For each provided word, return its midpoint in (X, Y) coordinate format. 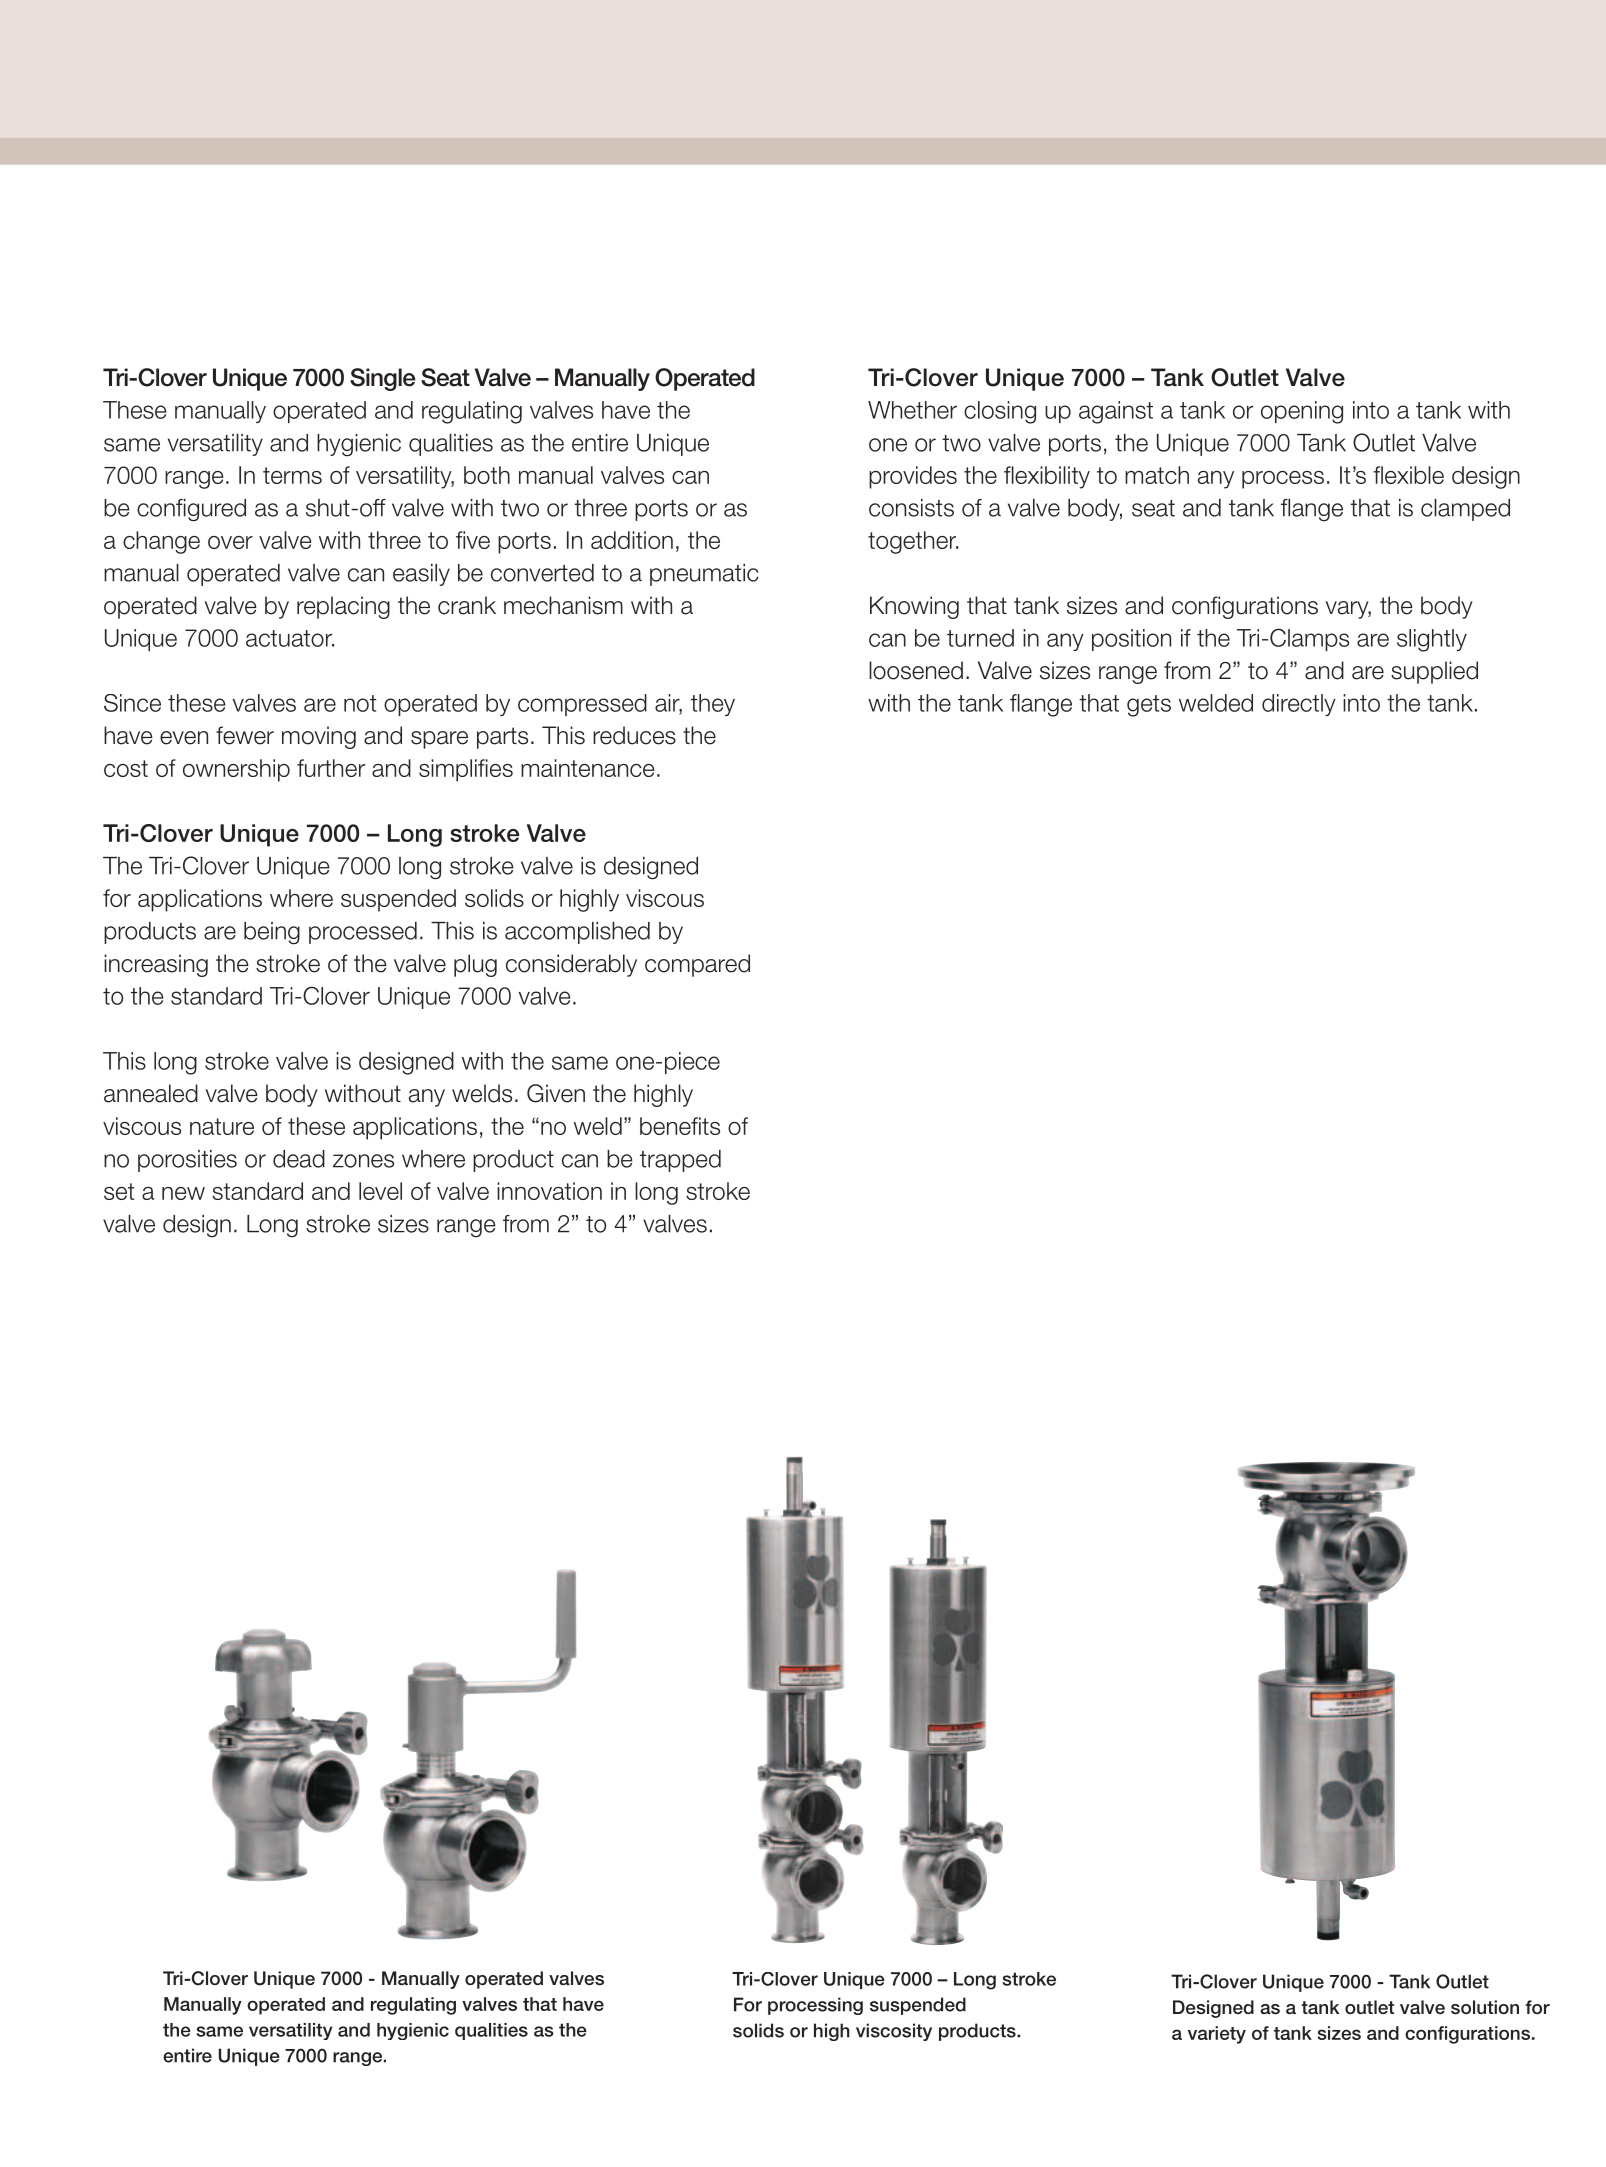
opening (1302, 412)
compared (697, 965)
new (183, 1193)
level (380, 1191)
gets (1149, 706)
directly (1299, 705)
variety (1217, 2035)
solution (1485, 2007)
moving (319, 737)
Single (382, 379)
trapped (680, 1161)
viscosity (894, 2032)
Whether (912, 410)
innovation (549, 1191)
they (713, 705)
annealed (151, 1093)
